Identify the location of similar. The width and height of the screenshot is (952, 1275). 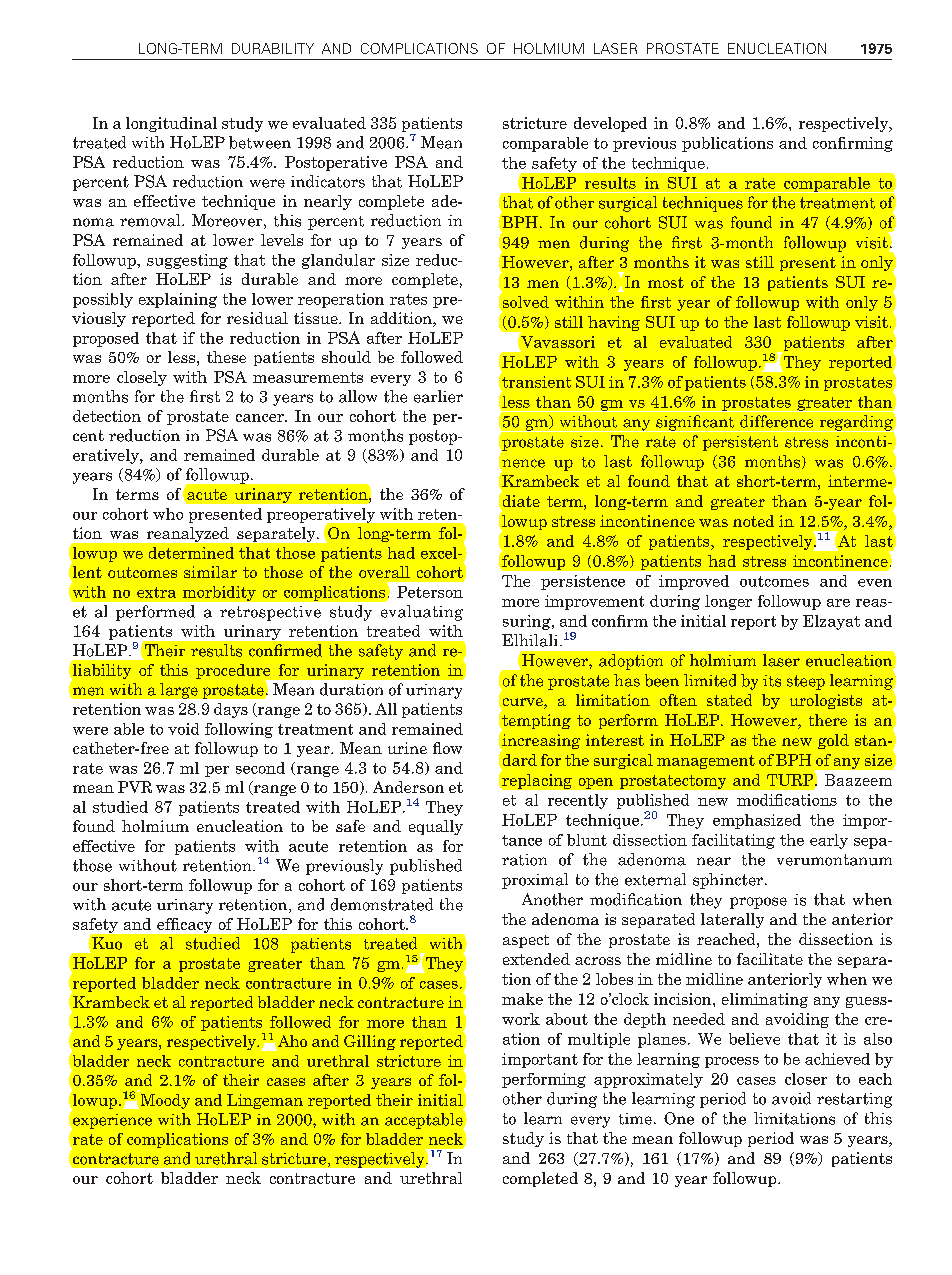
(210, 572).
